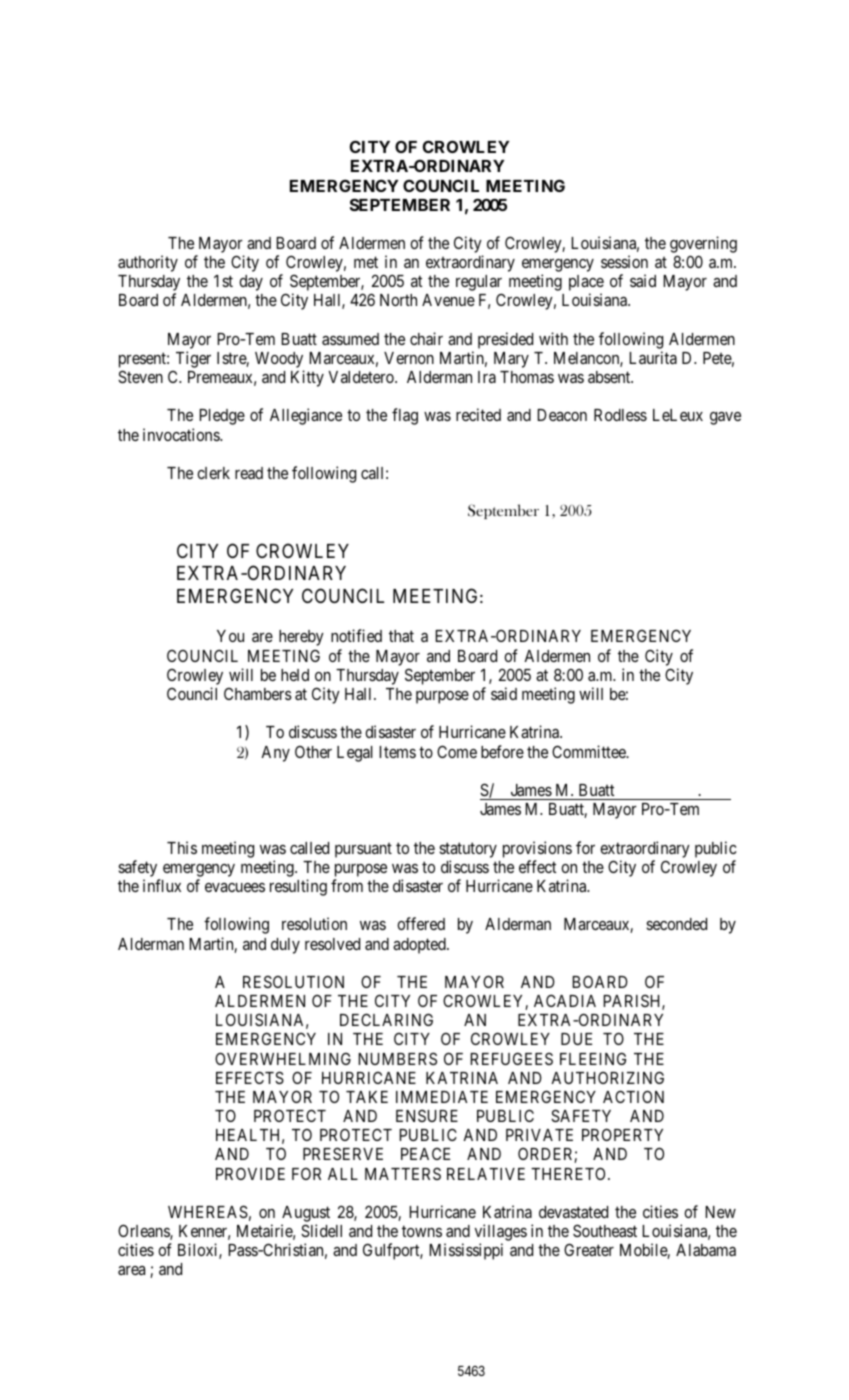 This image has width=849, height=1400. Describe the element at coordinates (624, 261) in the image. I see `session` at that location.
